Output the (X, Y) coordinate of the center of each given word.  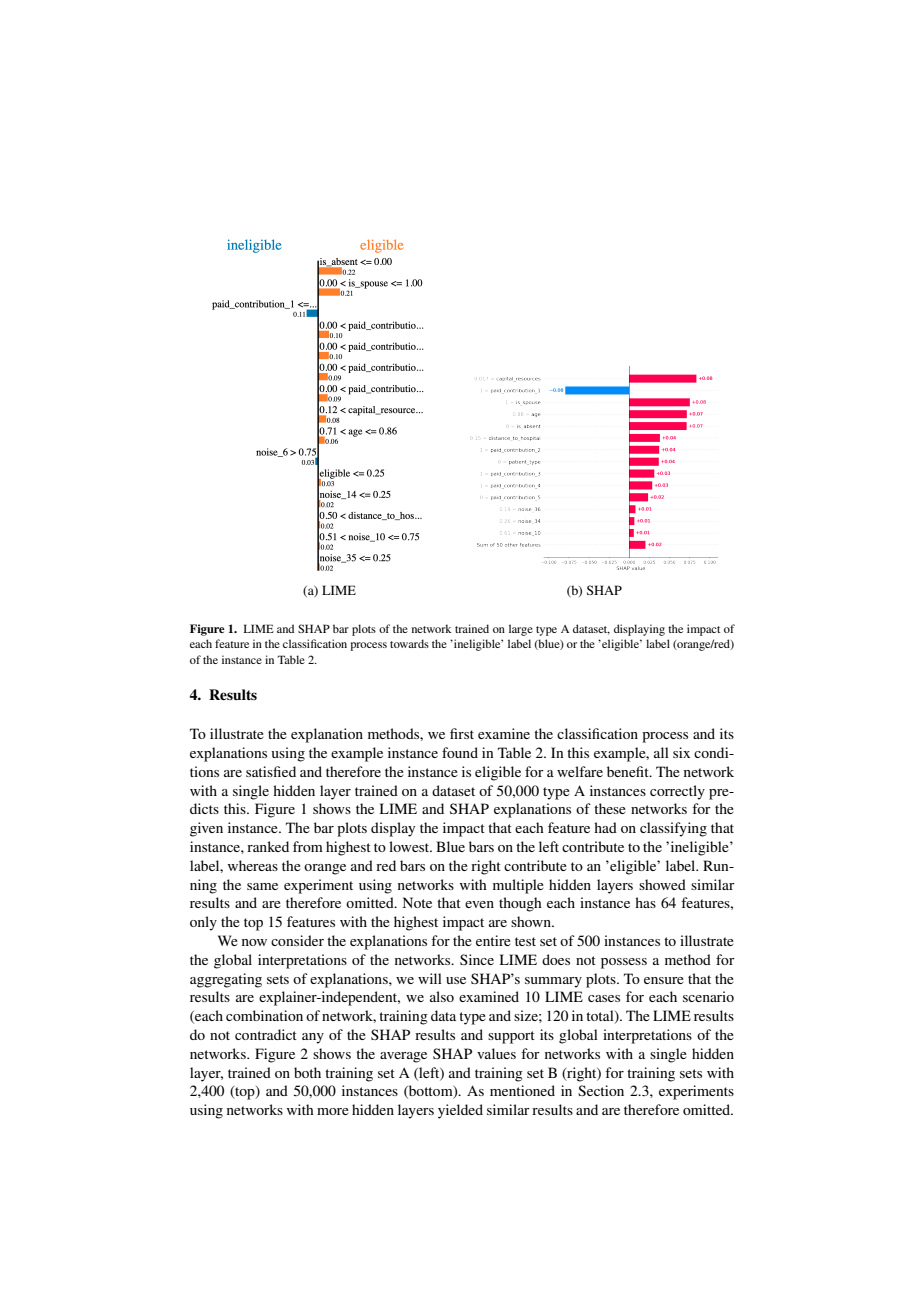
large (521, 630)
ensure (664, 980)
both (307, 1072)
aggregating (226, 980)
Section (601, 1090)
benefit (629, 771)
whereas (253, 865)
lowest (410, 846)
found (460, 752)
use (456, 980)
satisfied (271, 771)
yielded (460, 1111)
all (661, 752)
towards (409, 643)
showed (662, 884)
